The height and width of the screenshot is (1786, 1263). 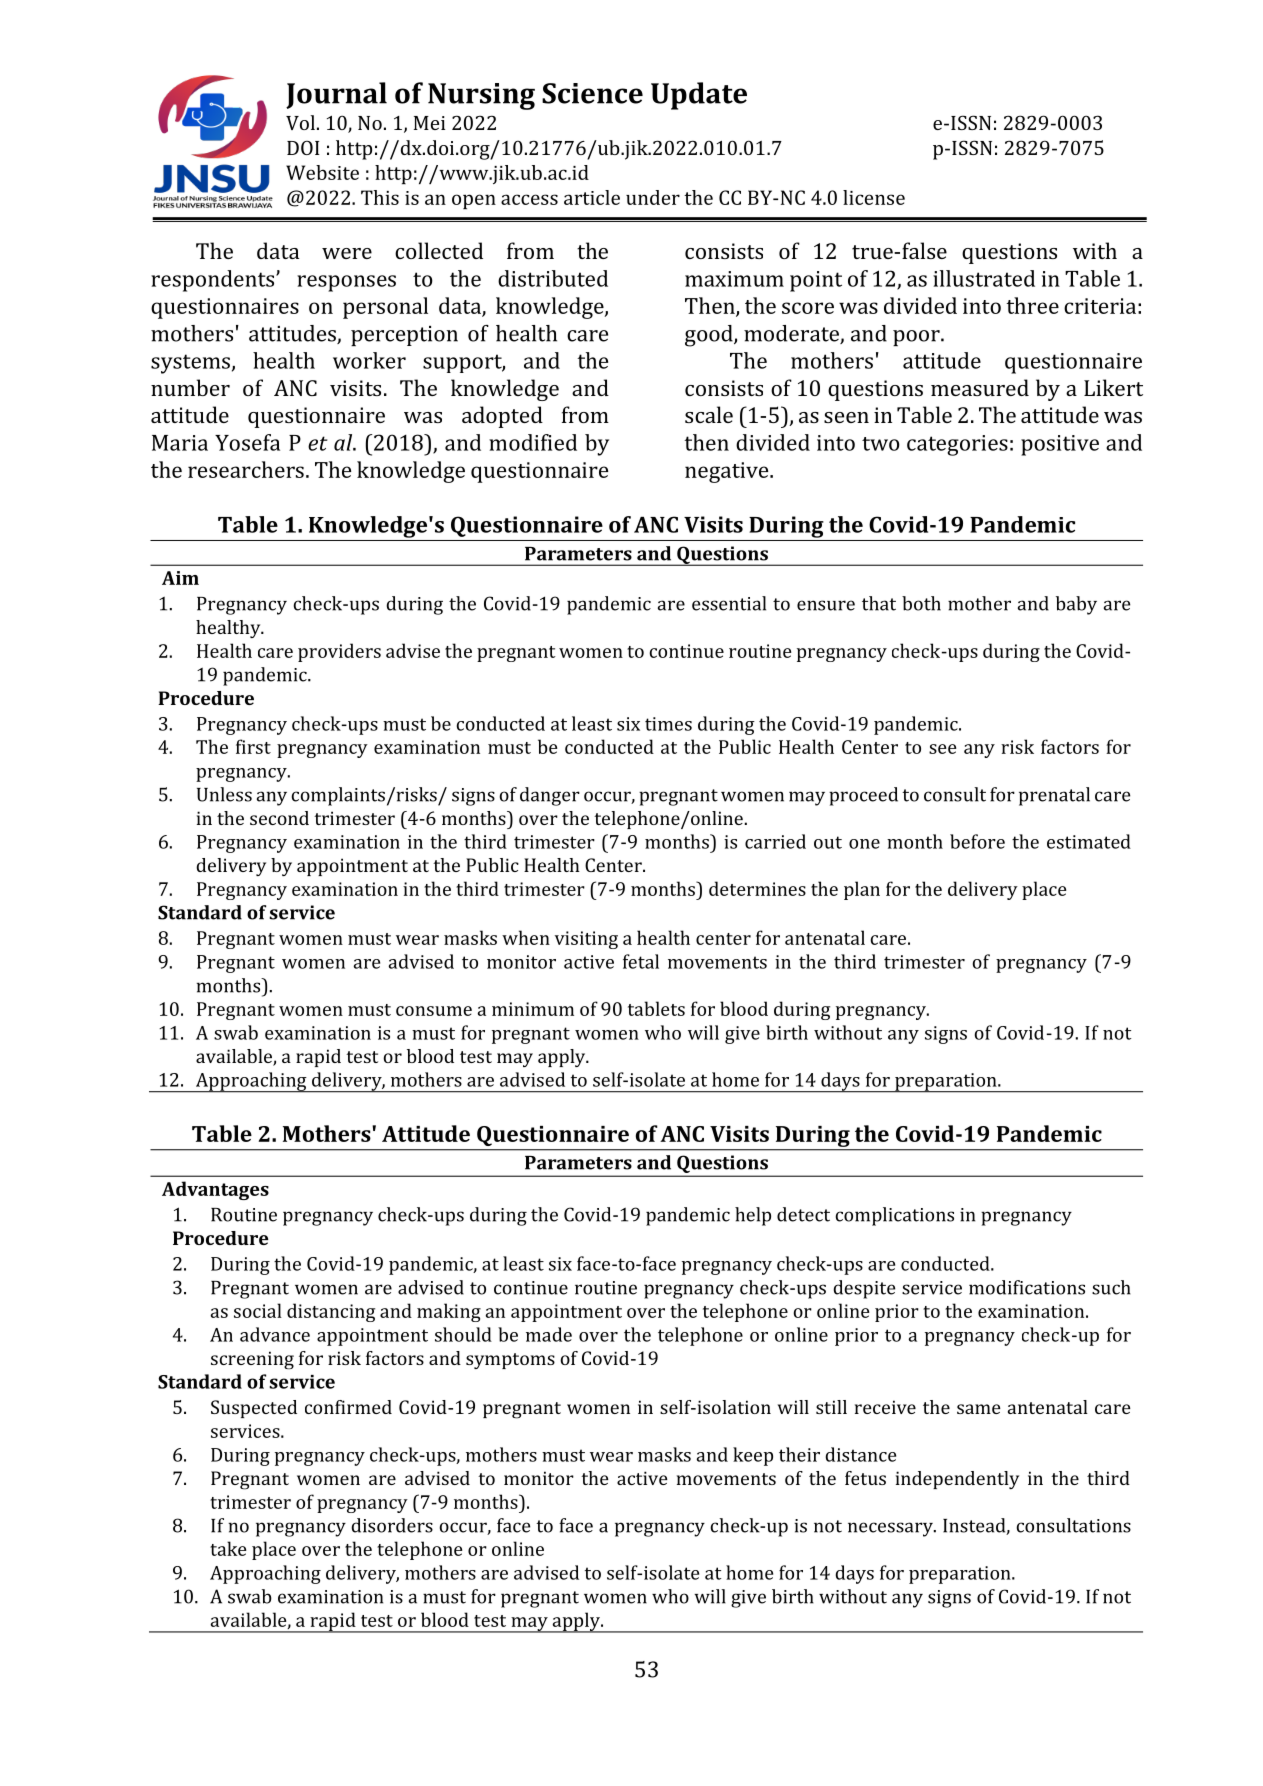 I want to click on take, so click(x=228, y=1548).
